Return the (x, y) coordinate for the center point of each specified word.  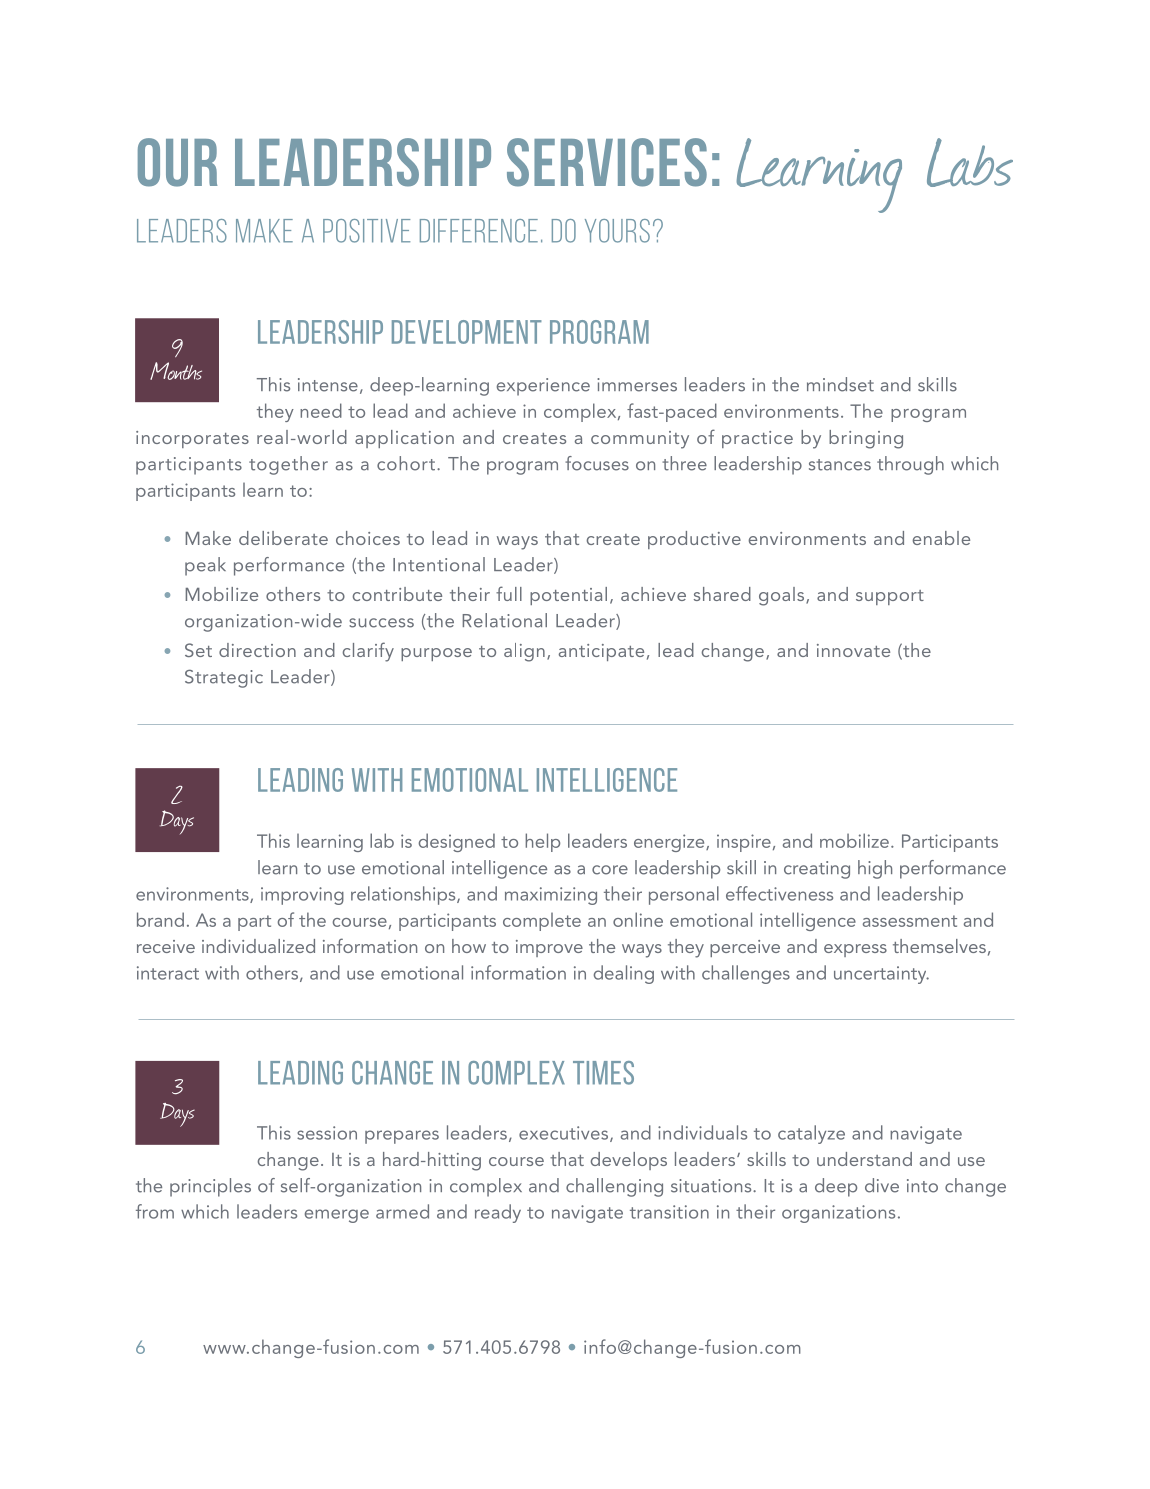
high (875, 869)
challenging (614, 1187)
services (607, 162)
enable (941, 538)
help (542, 842)
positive (366, 231)
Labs (970, 162)
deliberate (283, 538)
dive (882, 1185)
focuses (597, 463)
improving (302, 896)
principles (210, 1187)
